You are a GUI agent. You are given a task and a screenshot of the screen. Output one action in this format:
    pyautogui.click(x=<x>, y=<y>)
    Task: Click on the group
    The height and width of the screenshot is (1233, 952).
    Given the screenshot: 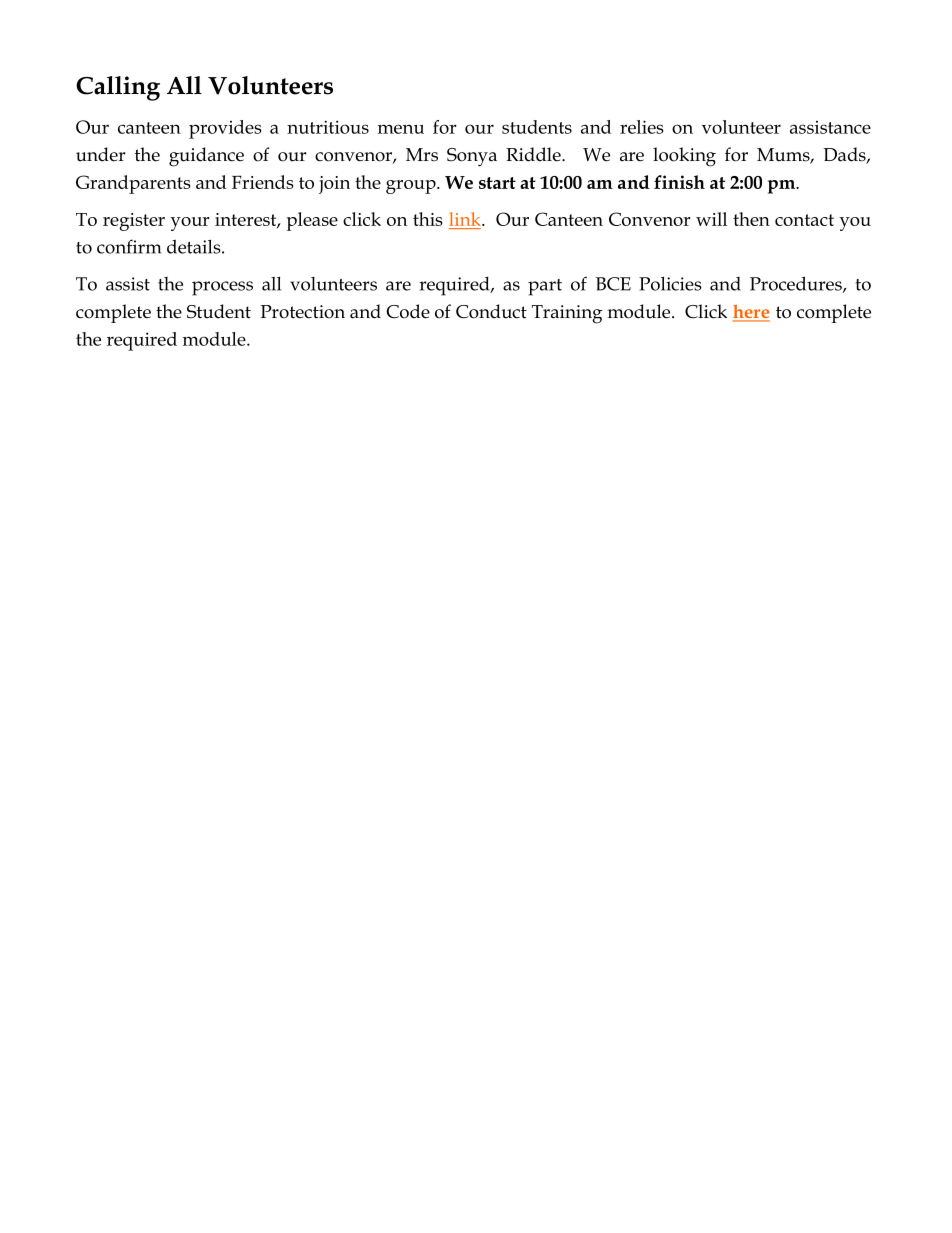 What is the action you would take?
    pyautogui.click(x=412, y=187)
